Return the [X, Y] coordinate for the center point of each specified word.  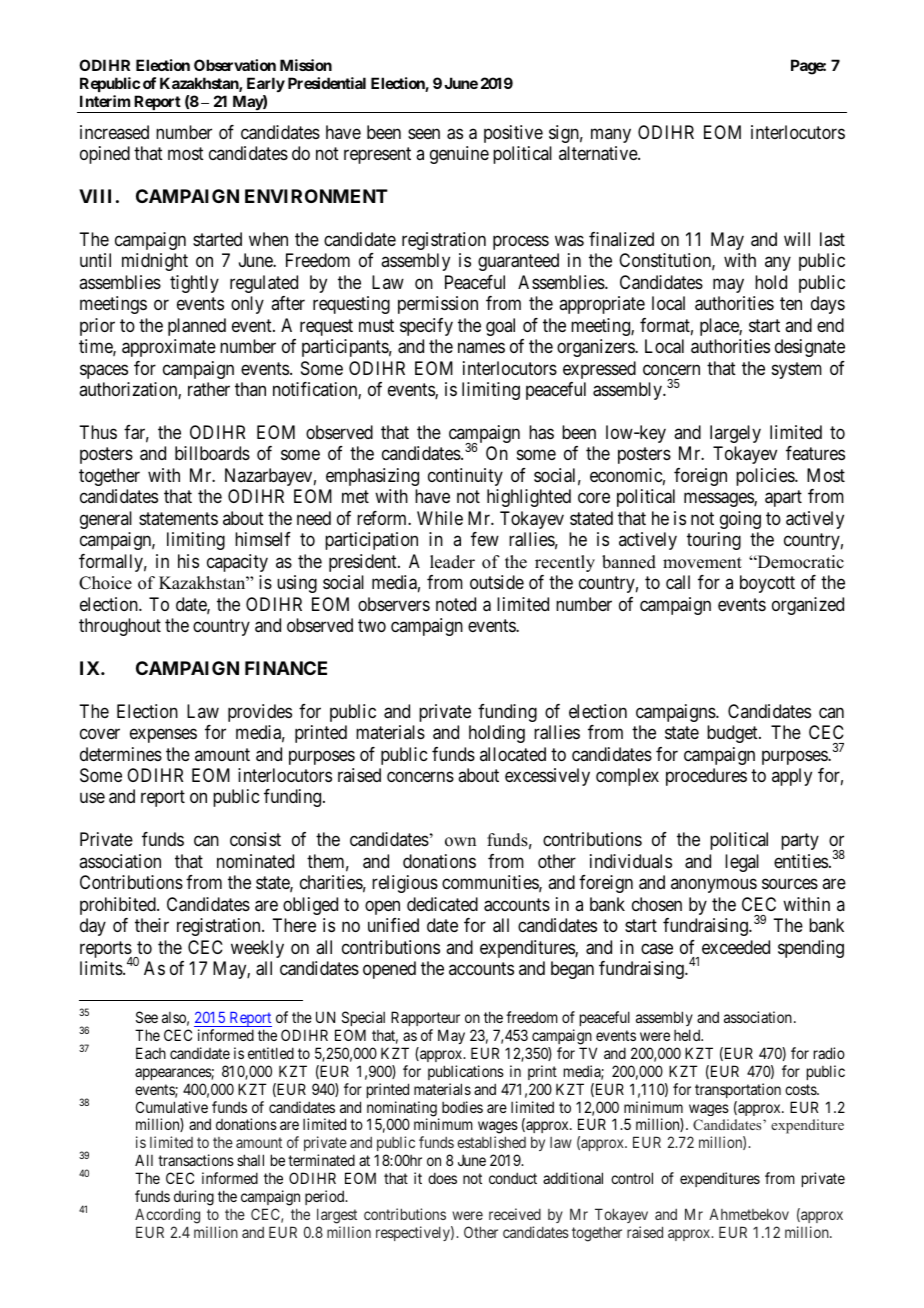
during [194, 1198]
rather [209, 389]
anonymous [714, 886]
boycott [767, 584]
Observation [235, 65]
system [797, 370]
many [611, 135]
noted [456, 604]
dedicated [442, 904]
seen [424, 133]
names [481, 348]
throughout [120, 627]
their [152, 925]
